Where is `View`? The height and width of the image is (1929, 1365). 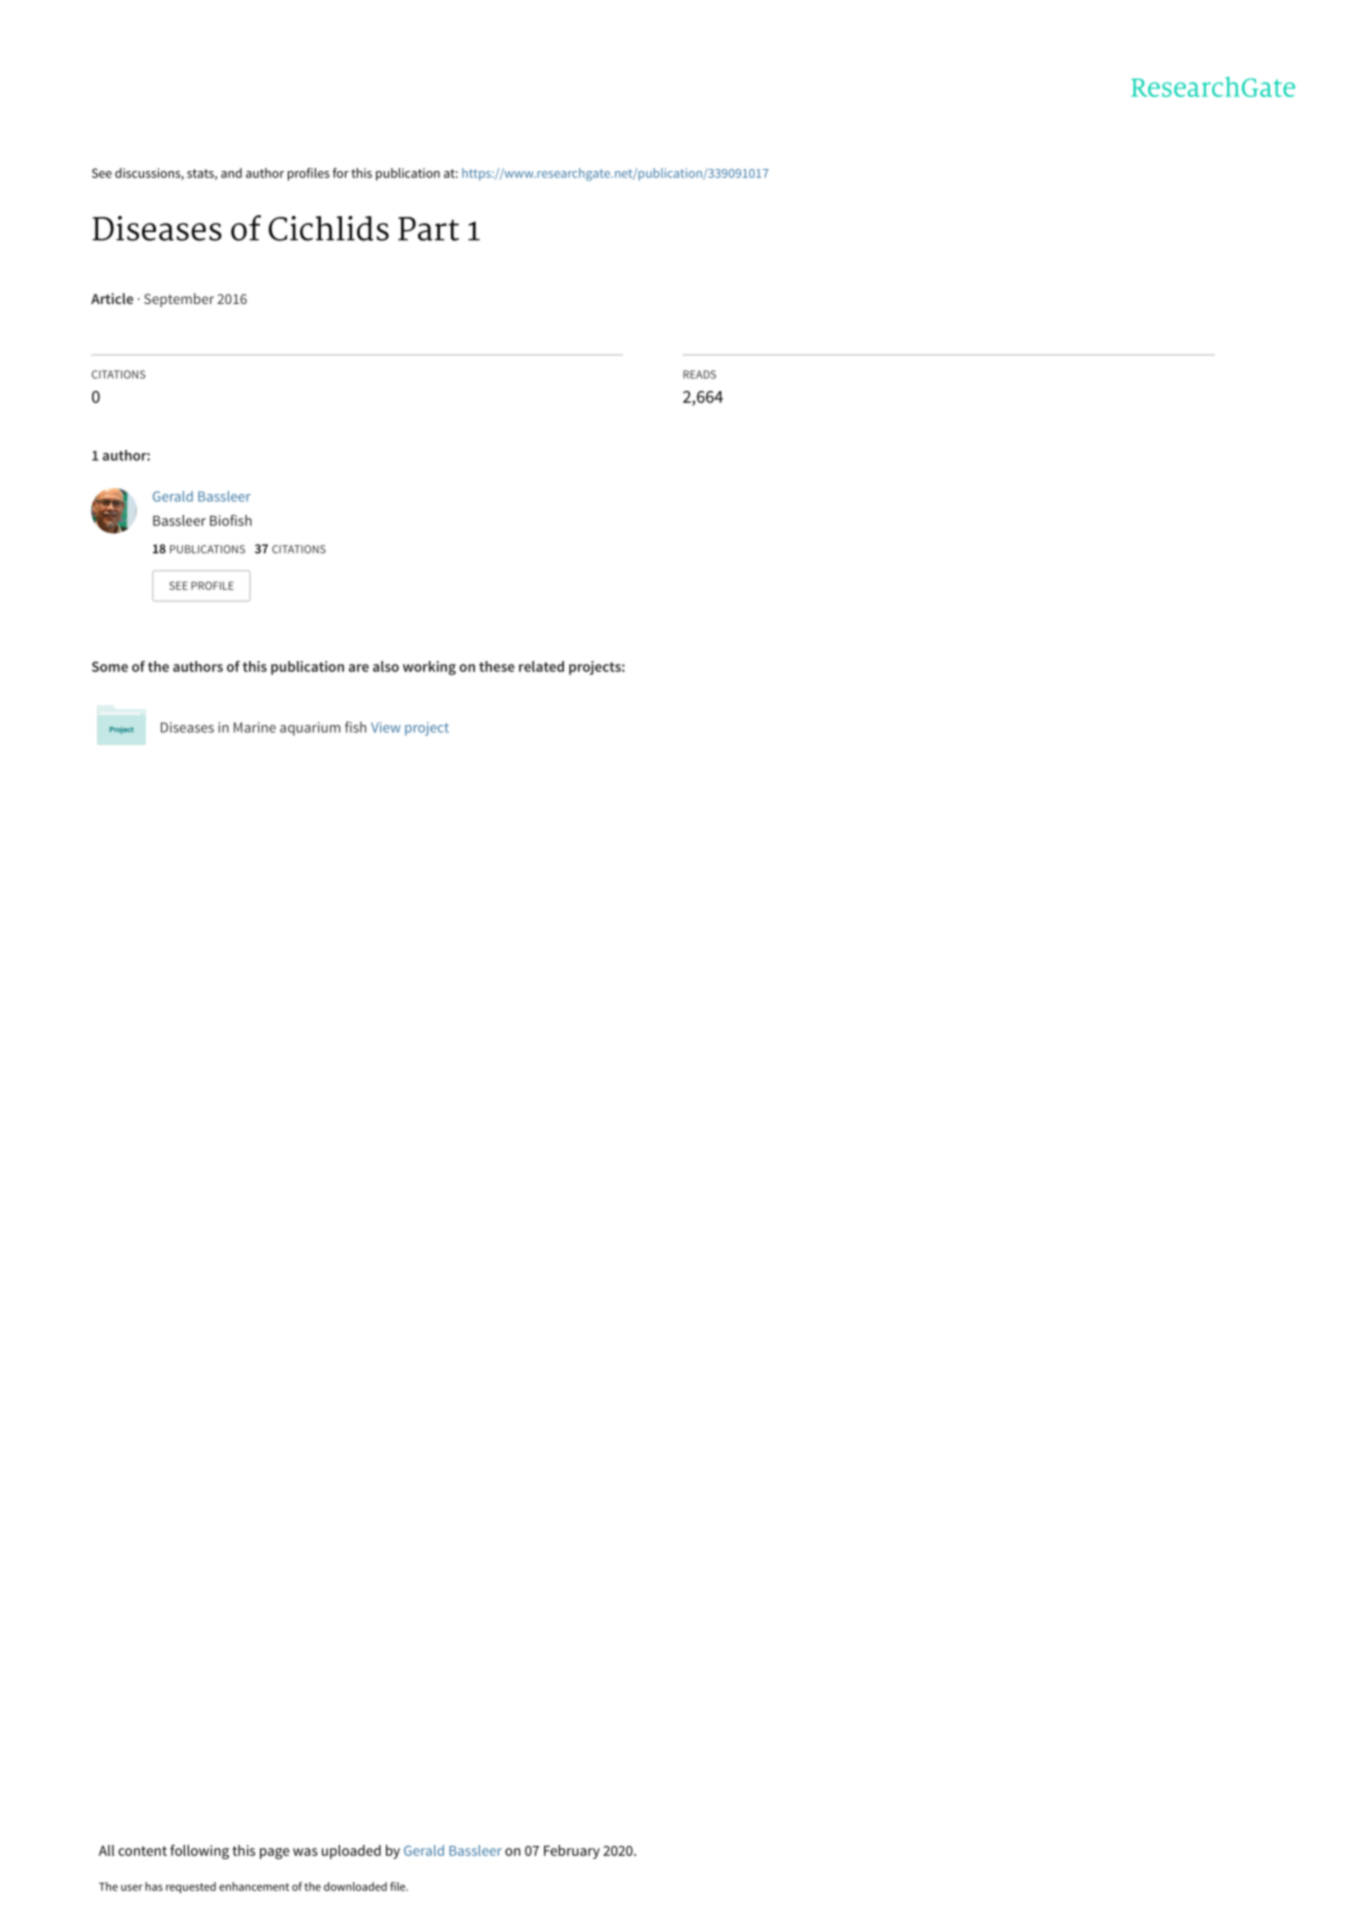 View is located at coordinates (386, 727).
